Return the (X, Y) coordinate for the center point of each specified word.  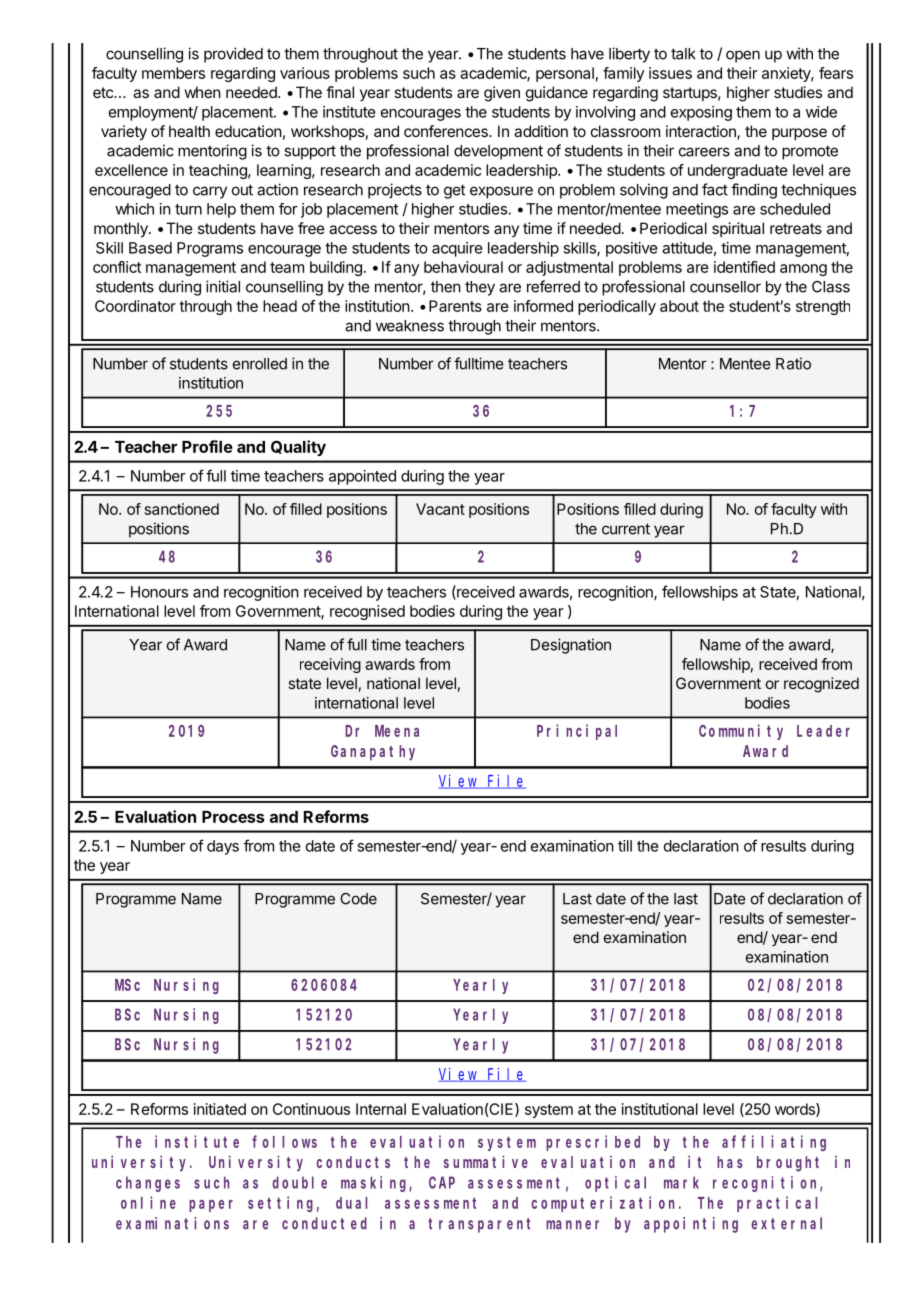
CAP (442, 1183)
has (730, 1162)
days (223, 847)
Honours (159, 592)
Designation (571, 646)
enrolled (260, 364)
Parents (455, 306)
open (743, 56)
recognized (821, 685)
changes (148, 1184)
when (202, 92)
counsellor (725, 287)
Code (358, 899)
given (502, 94)
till (625, 846)
